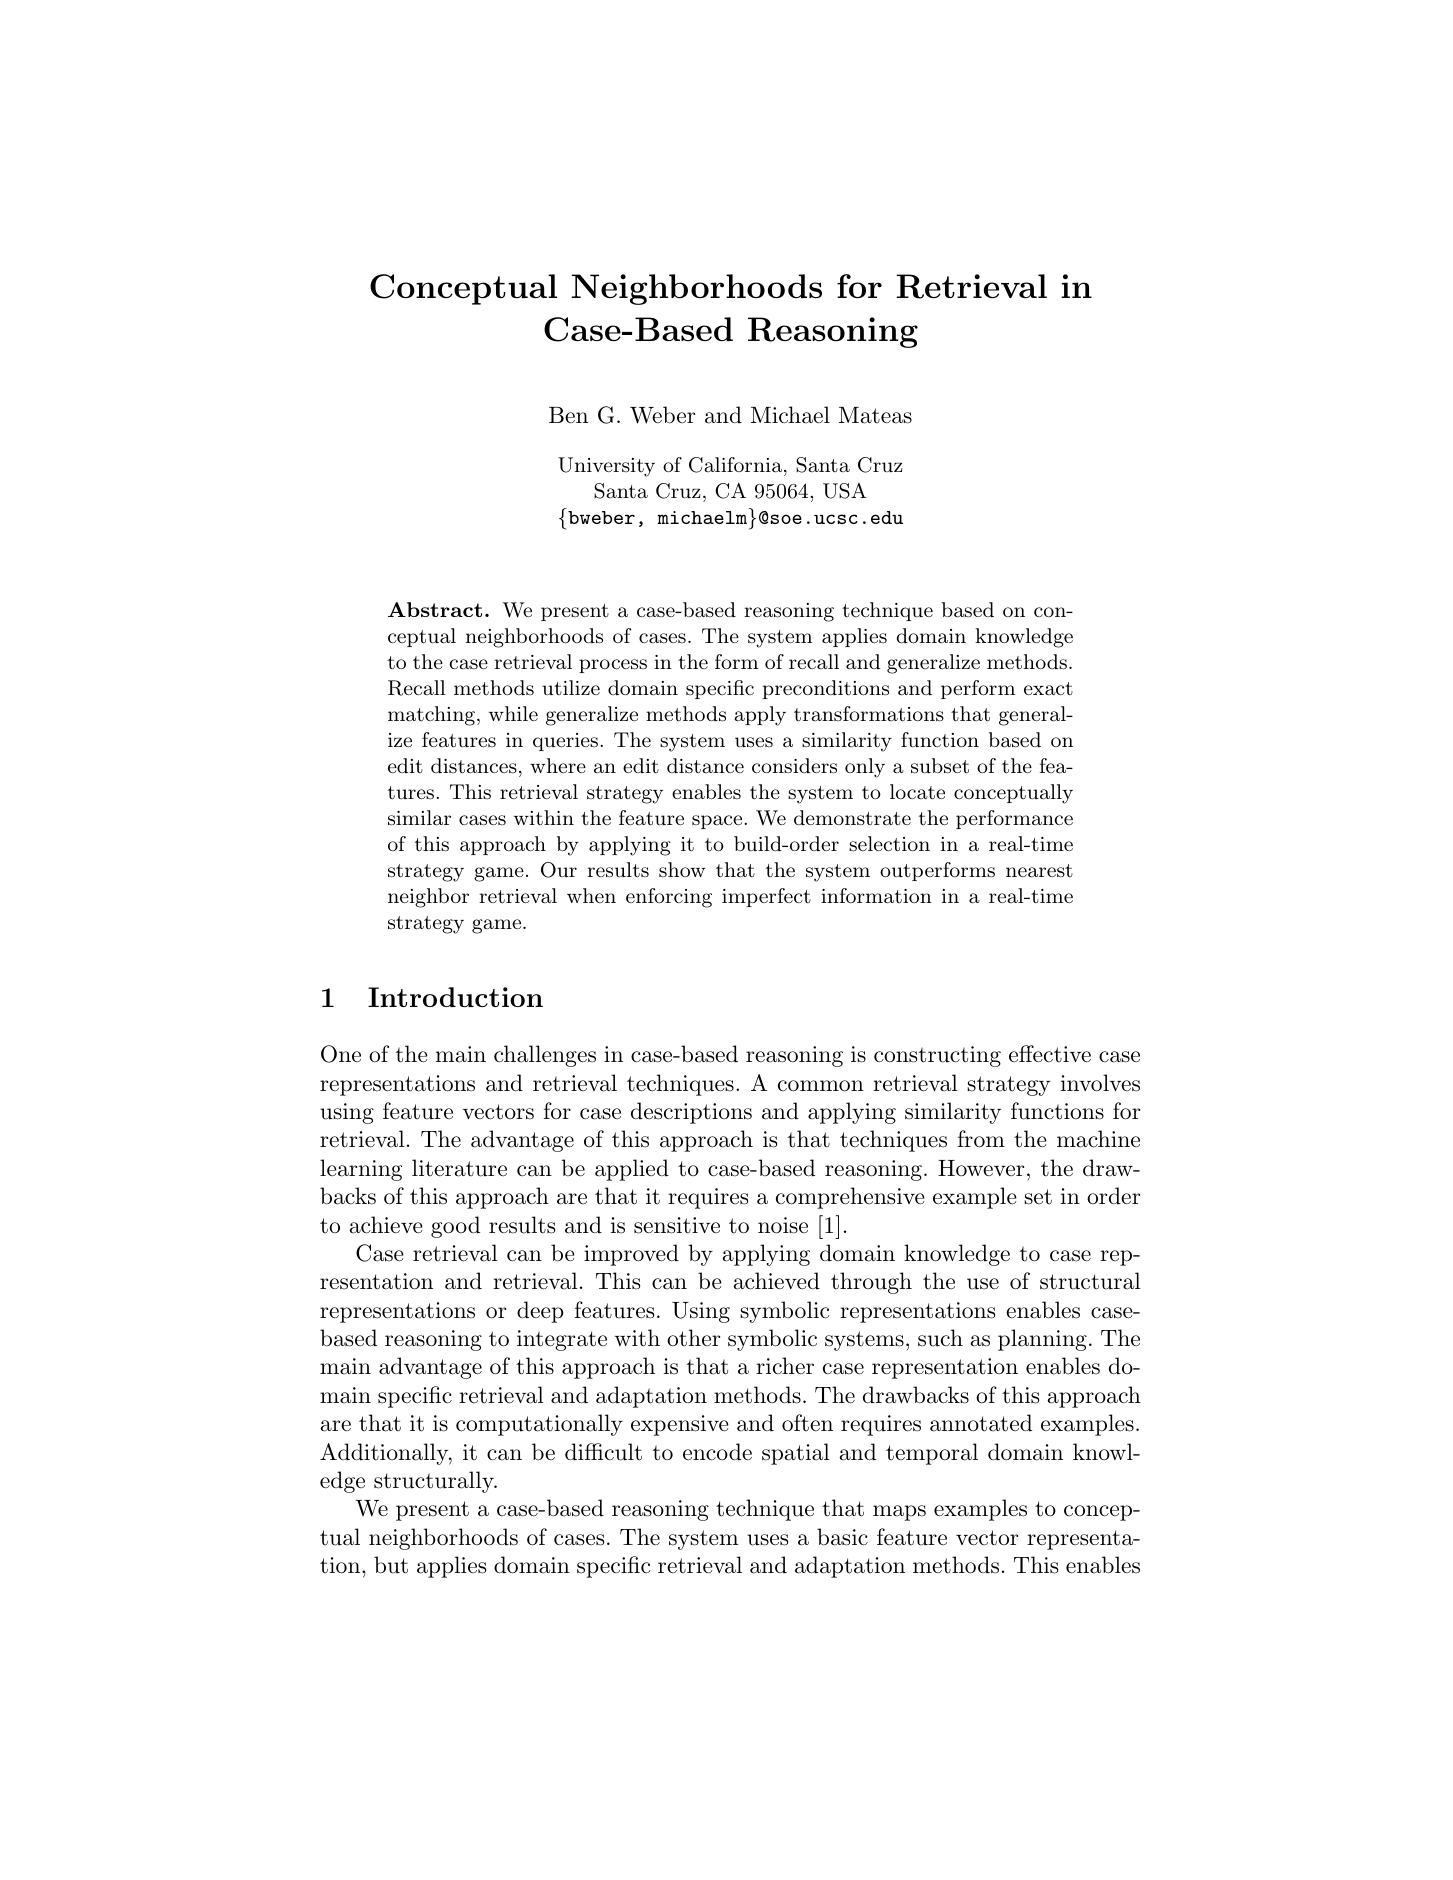  I want to click on space, so click(717, 822).
